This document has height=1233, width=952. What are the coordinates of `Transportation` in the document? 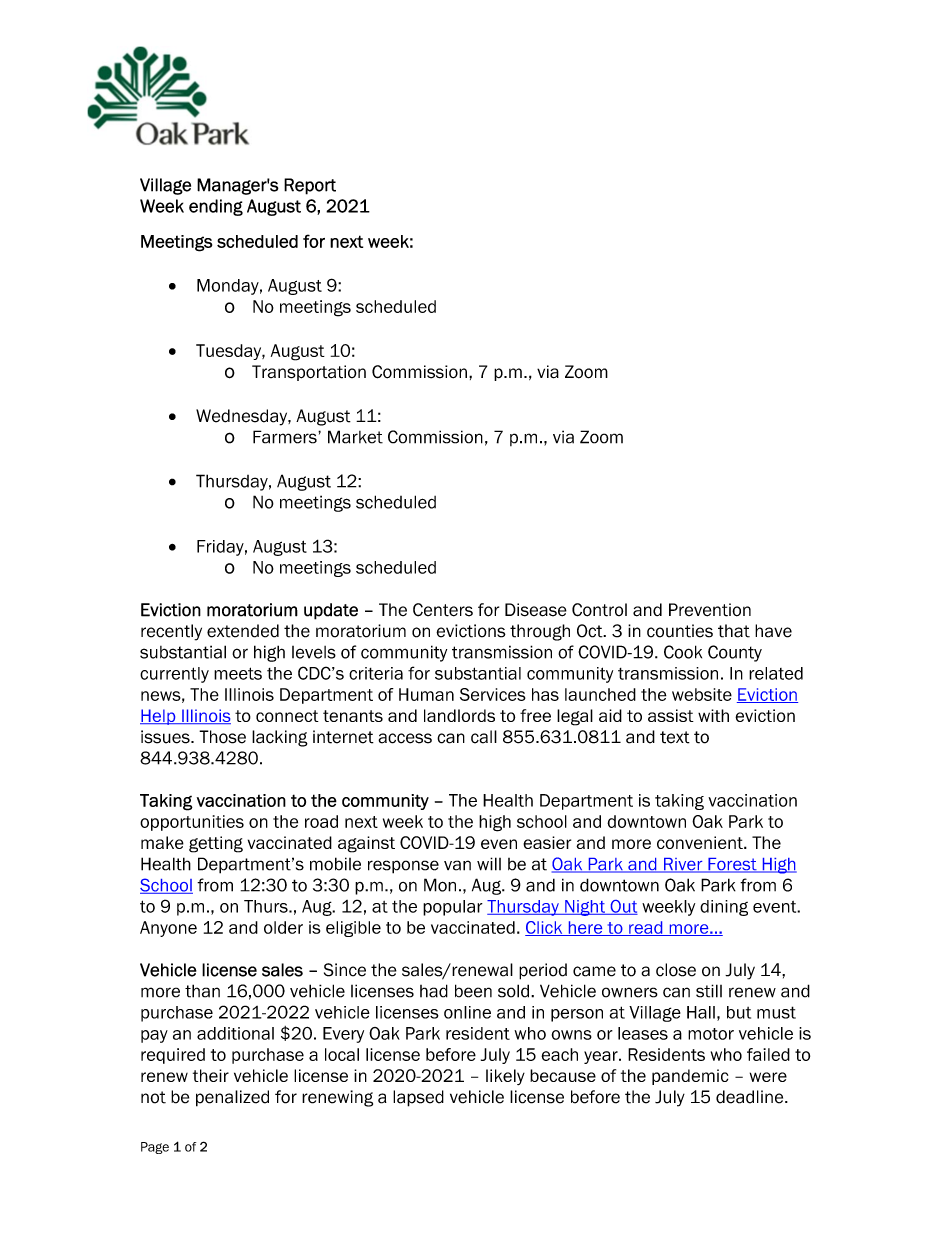 It's located at (309, 373).
